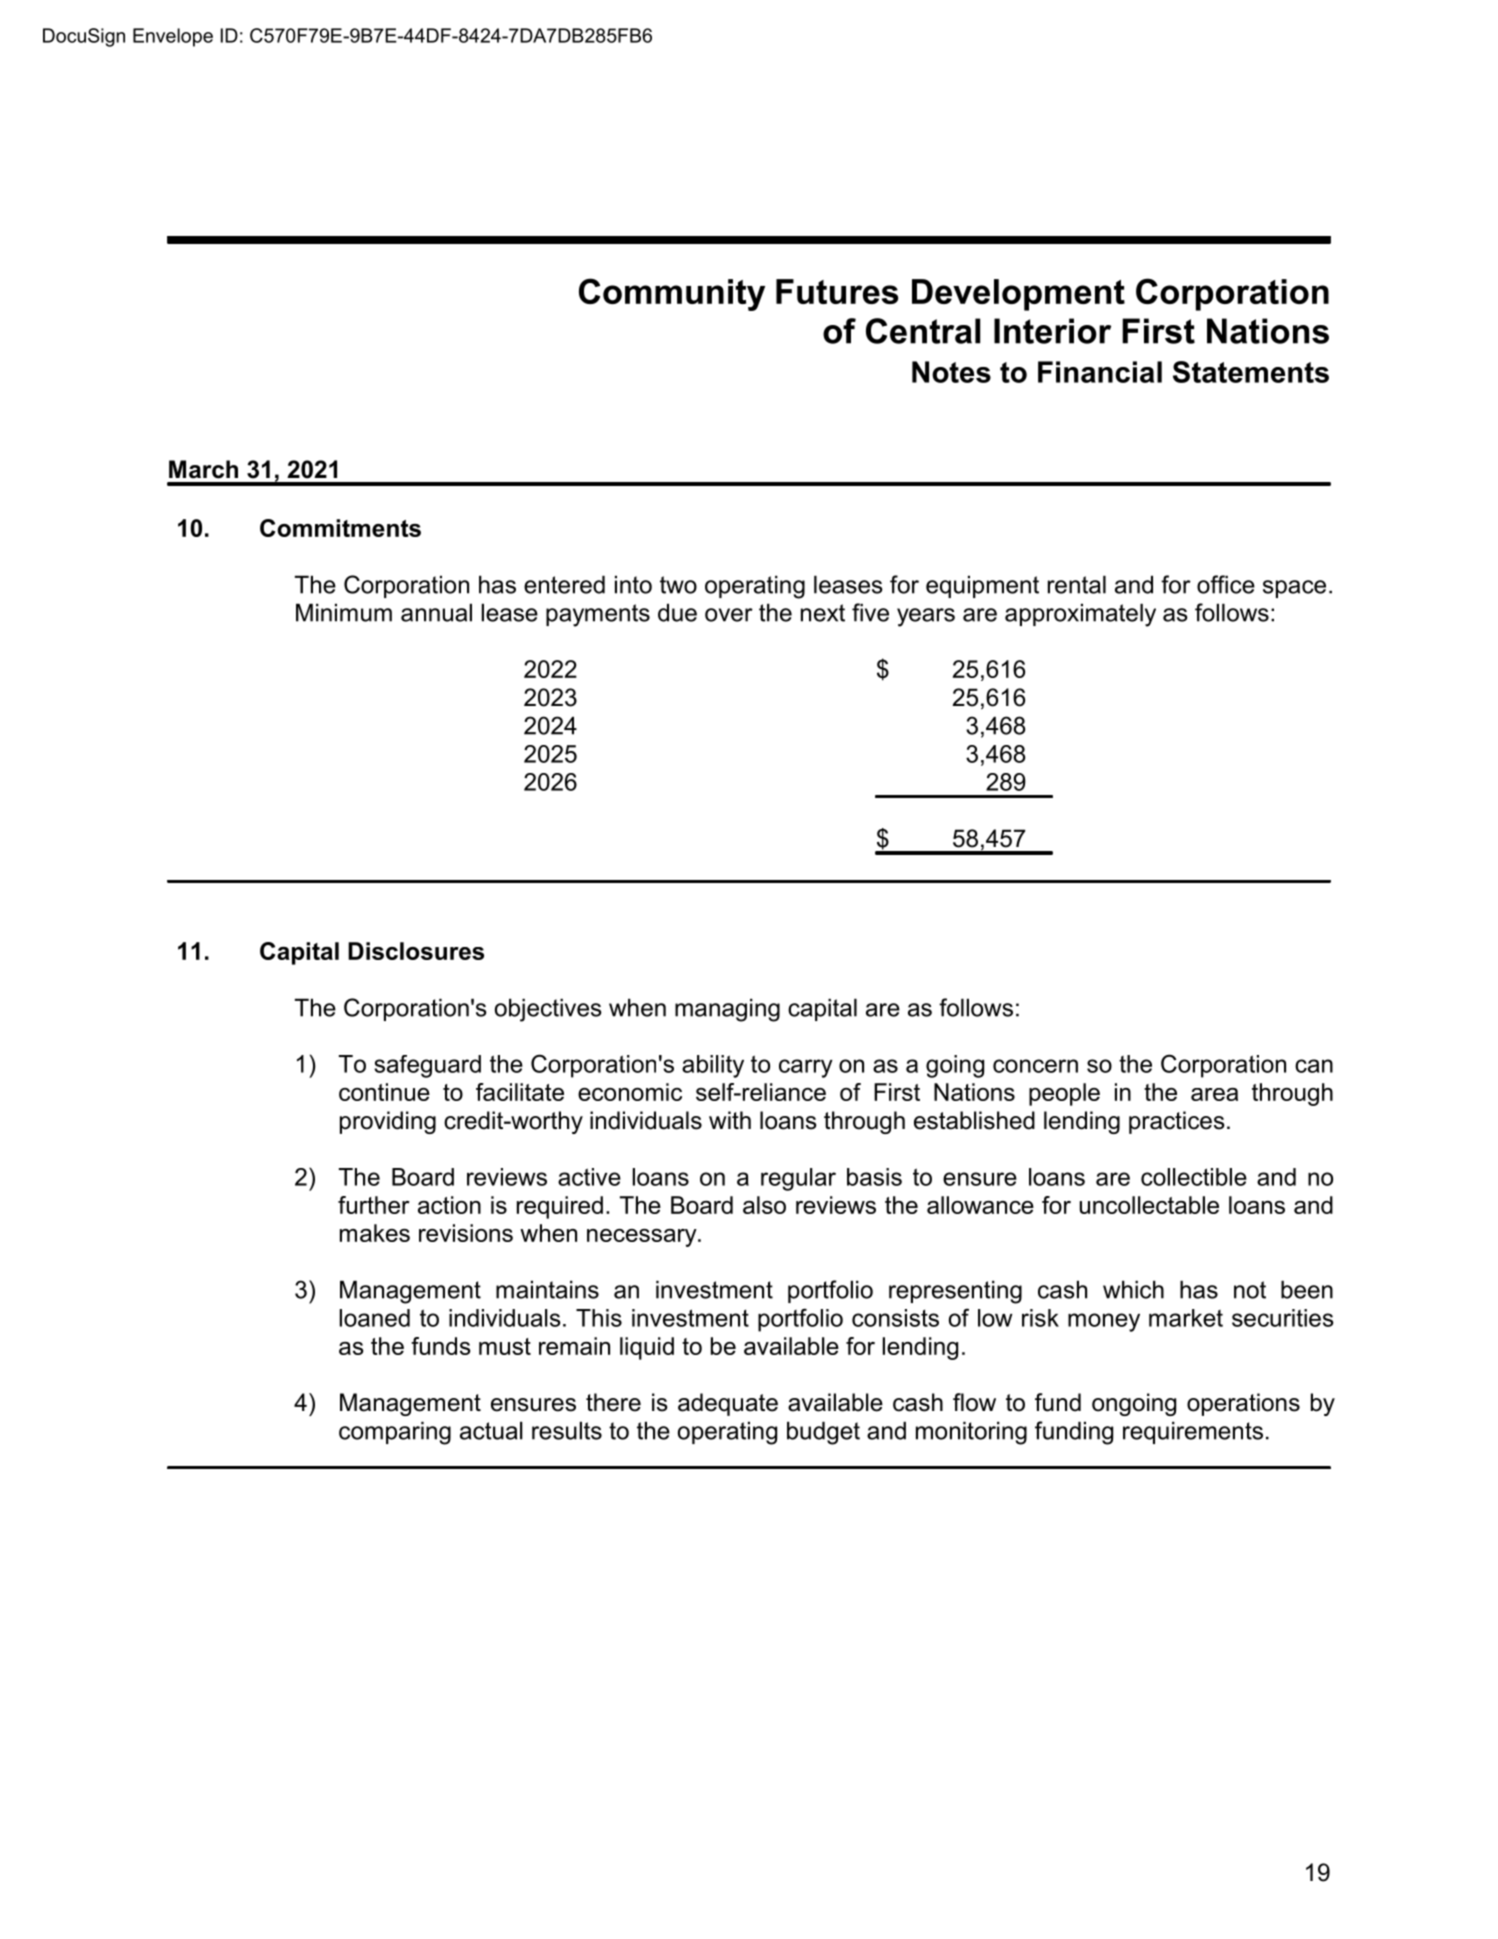  Describe the element at coordinates (344, 612) in the document. I see `Minimum` at that location.
